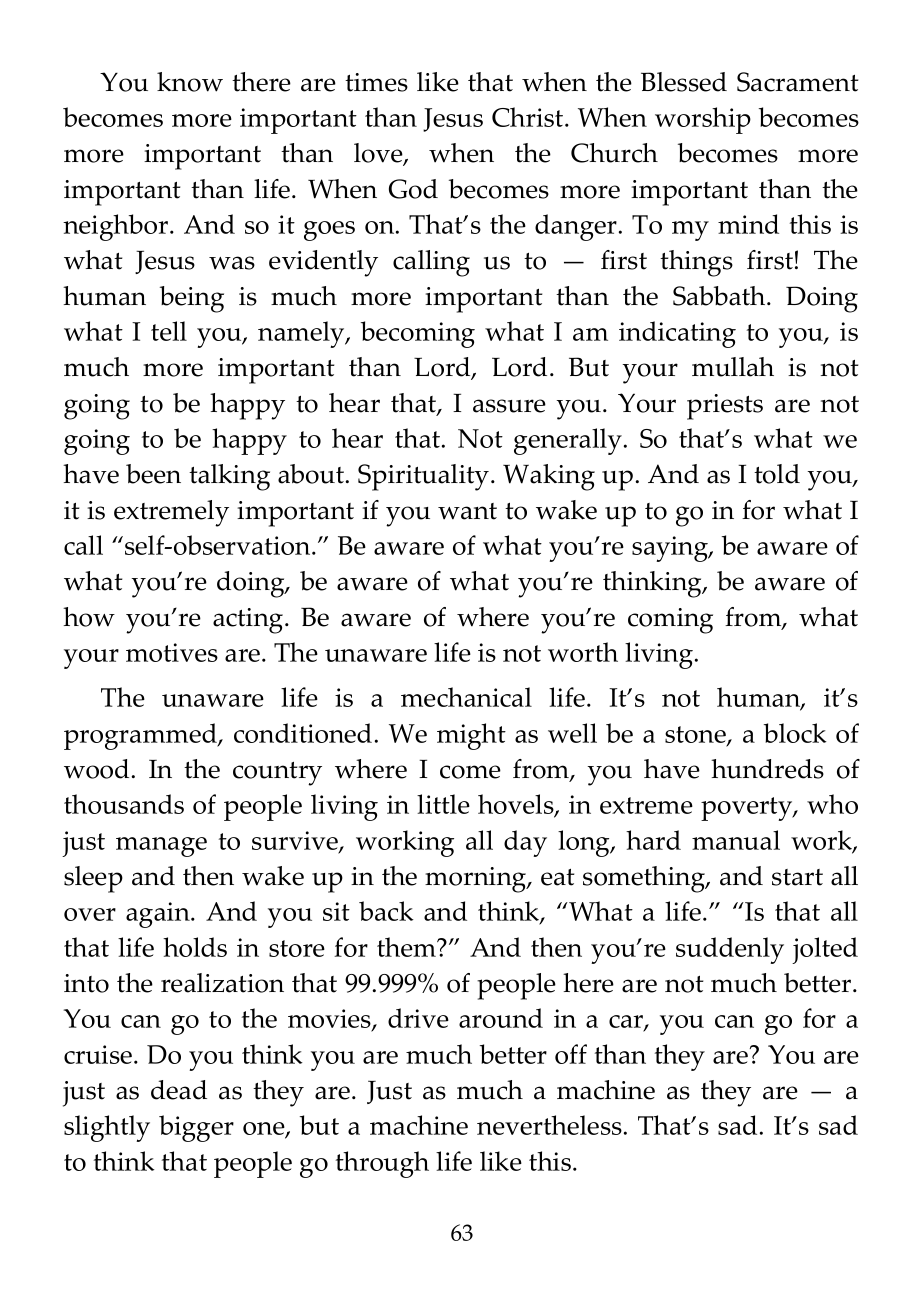 Image resolution: width=924 pixels, height=1310 pixels. Describe the element at coordinates (529, 117) in the document. I see `Christ` at that location.
